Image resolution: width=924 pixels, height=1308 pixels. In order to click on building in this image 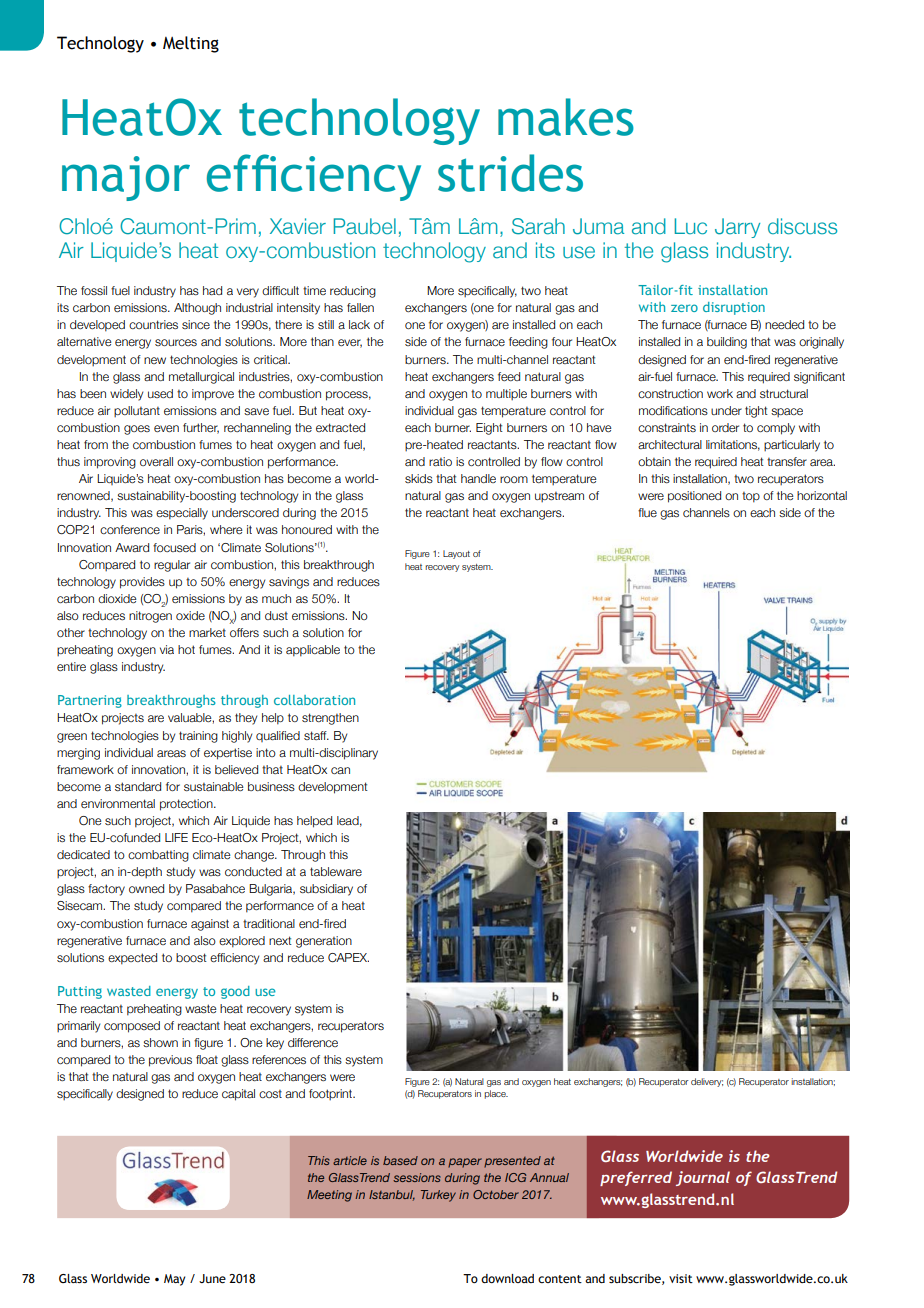, I will do `click(727, 343)`.
